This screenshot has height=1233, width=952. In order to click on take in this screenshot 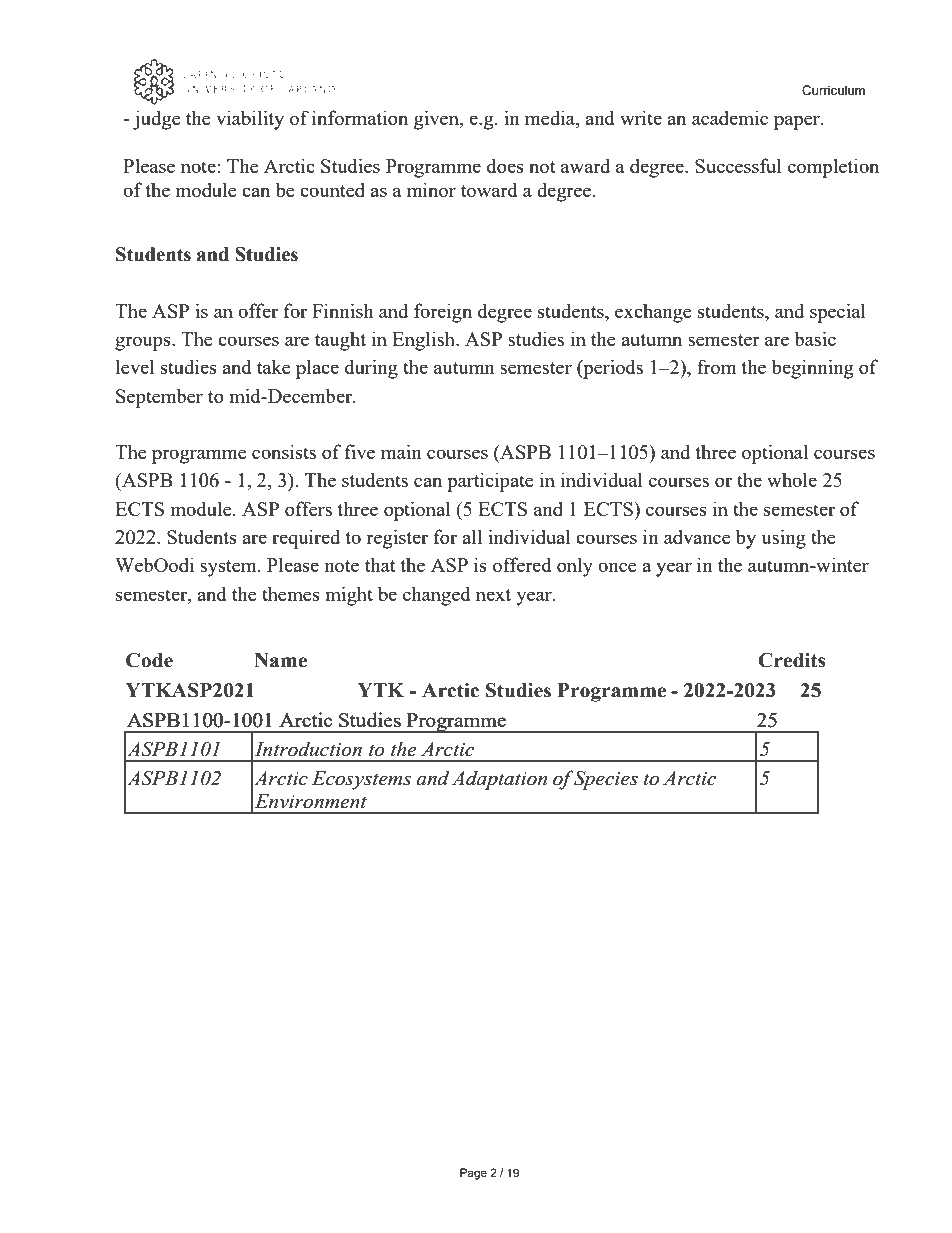, I will do `click(274, 366)`.
